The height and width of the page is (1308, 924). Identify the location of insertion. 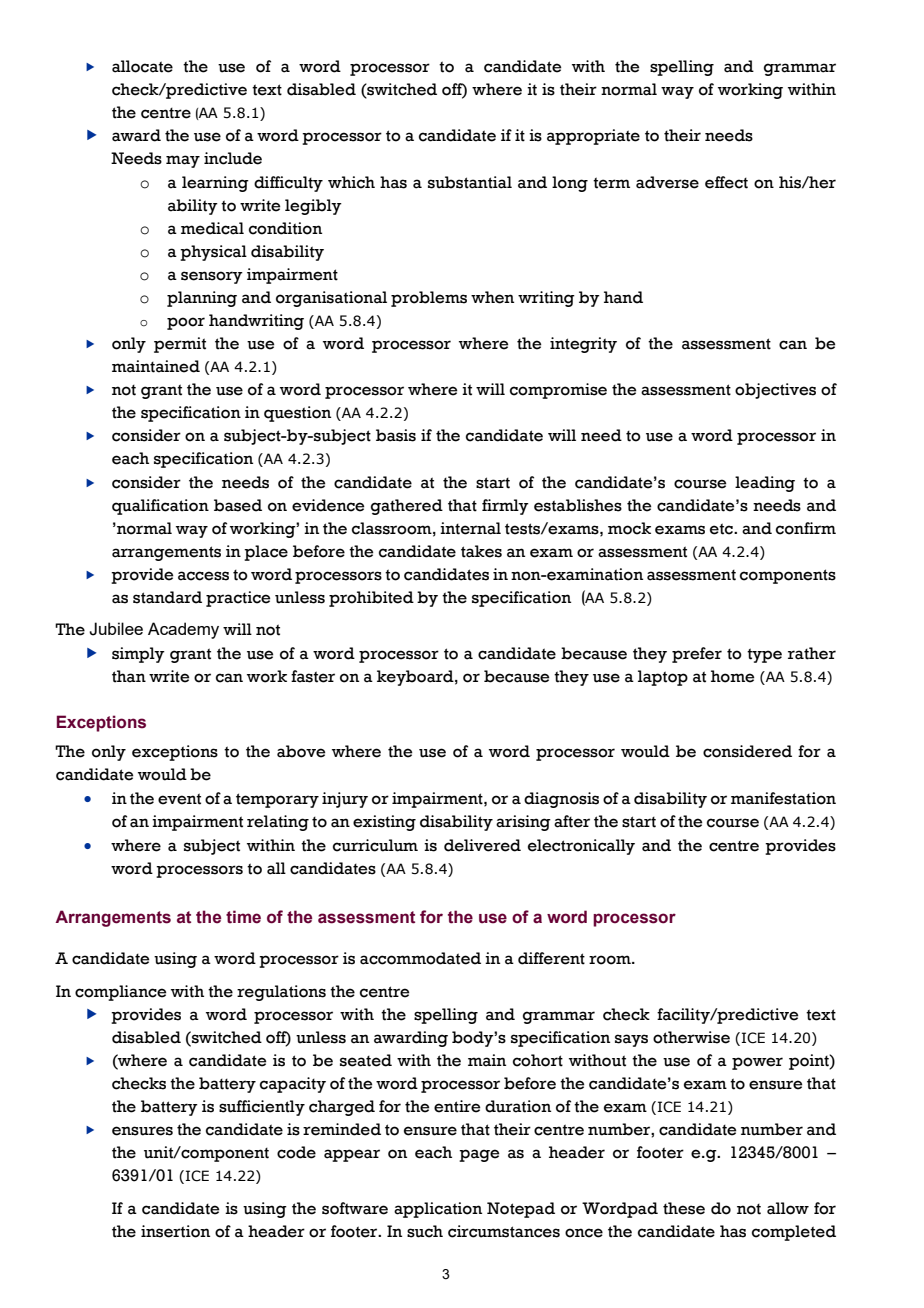
(175, 1231).
